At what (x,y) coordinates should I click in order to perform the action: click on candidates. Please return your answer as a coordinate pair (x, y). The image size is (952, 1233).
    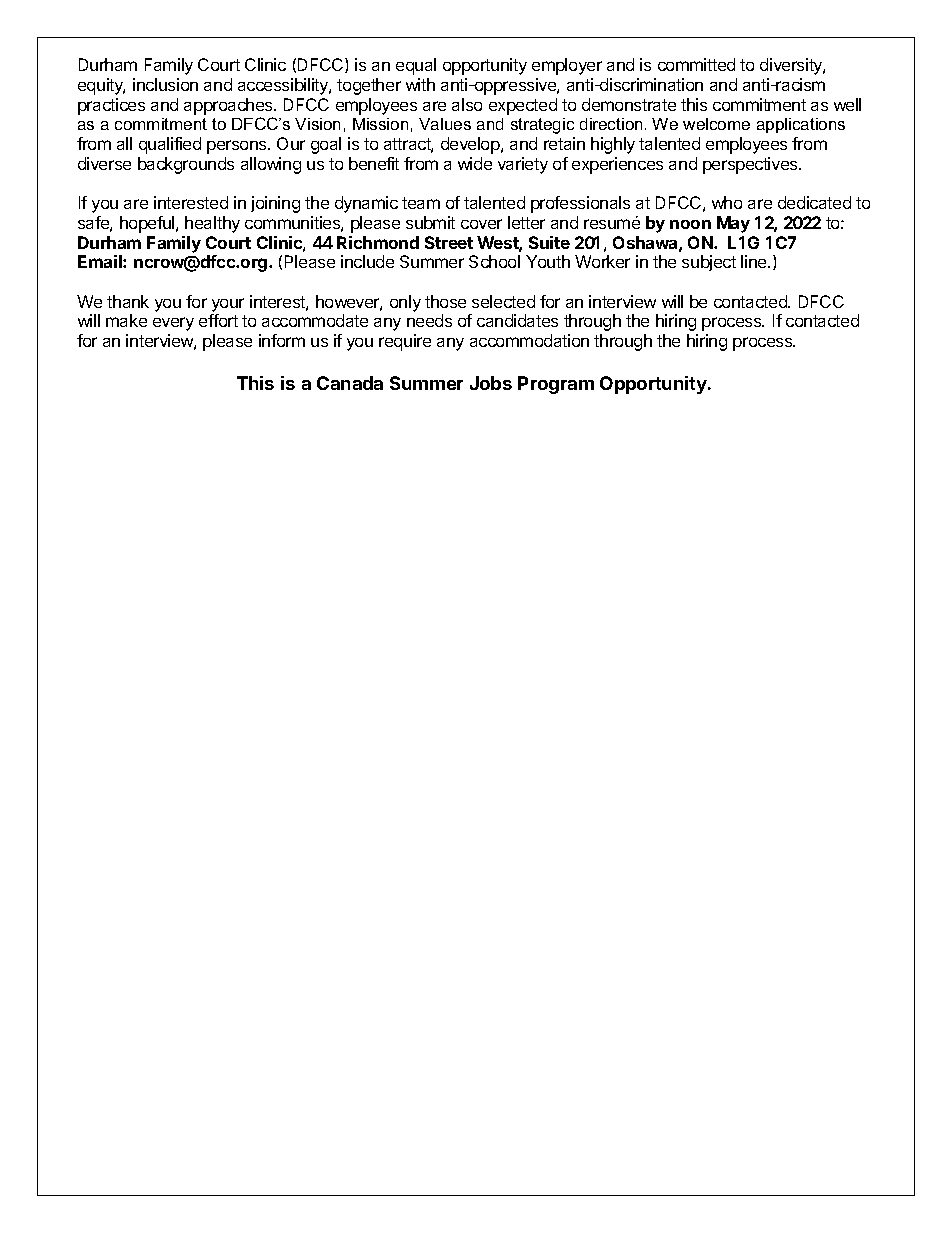
    Looking at the image, I should click on (517, 320).
